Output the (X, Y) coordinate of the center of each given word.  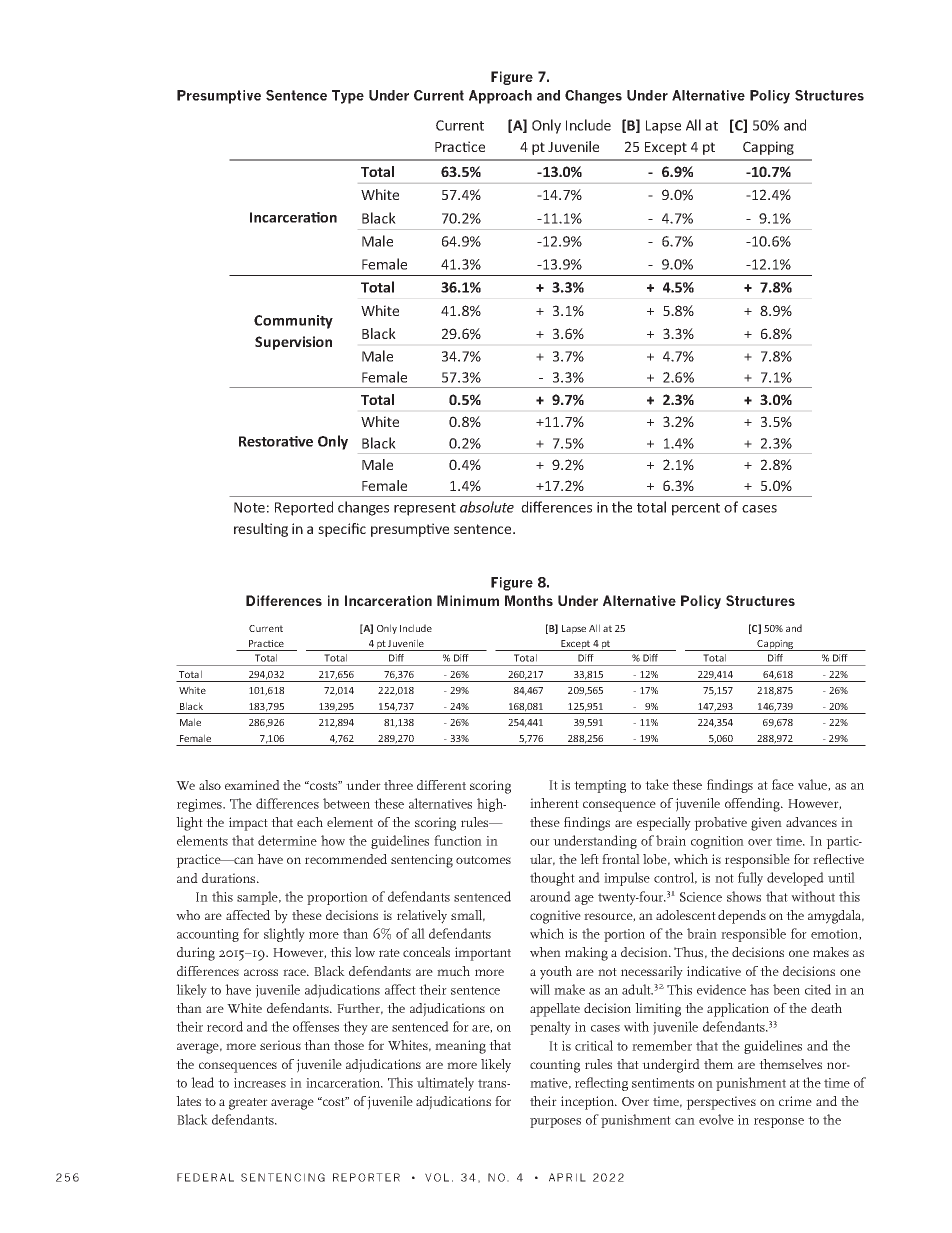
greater (248, 1104)
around (550, 896)
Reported (304, 508)
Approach (500, 97)
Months (529, 600)
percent (696, 509)
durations (230, 878)
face (783, 784)
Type (348, 97)
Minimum (468, 600)
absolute (487, 507)
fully (750, 879)
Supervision (293, 343)
